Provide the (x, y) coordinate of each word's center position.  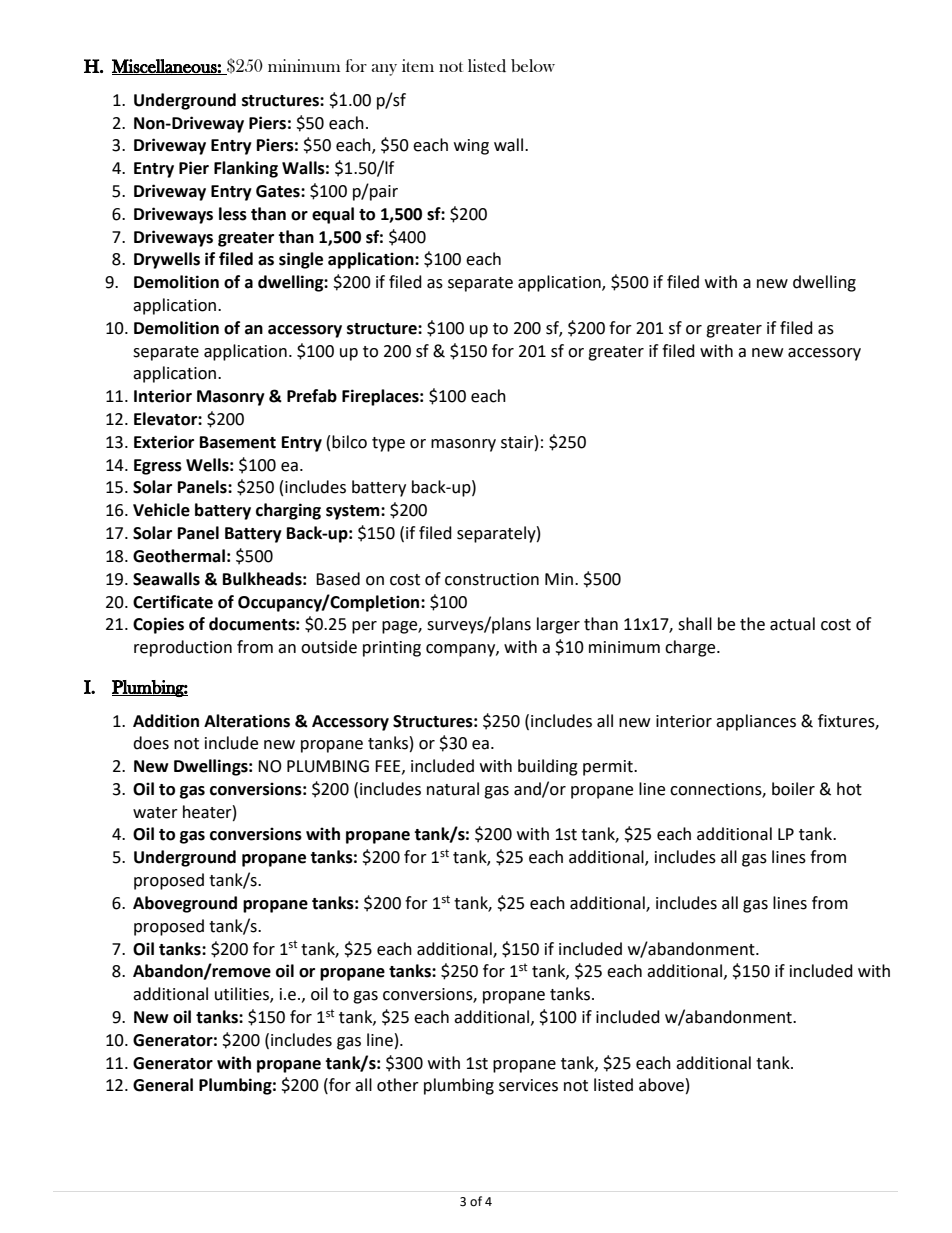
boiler (793, 789)
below (533, 65)
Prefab (312, 396)
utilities (243, 995)
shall (695, 624)
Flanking (246, 169)
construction (492, 579)
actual (792, 624)
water (155, 813)
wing (471, 147)
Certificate (173, 602)
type (388, 444)
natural (453, 789)
